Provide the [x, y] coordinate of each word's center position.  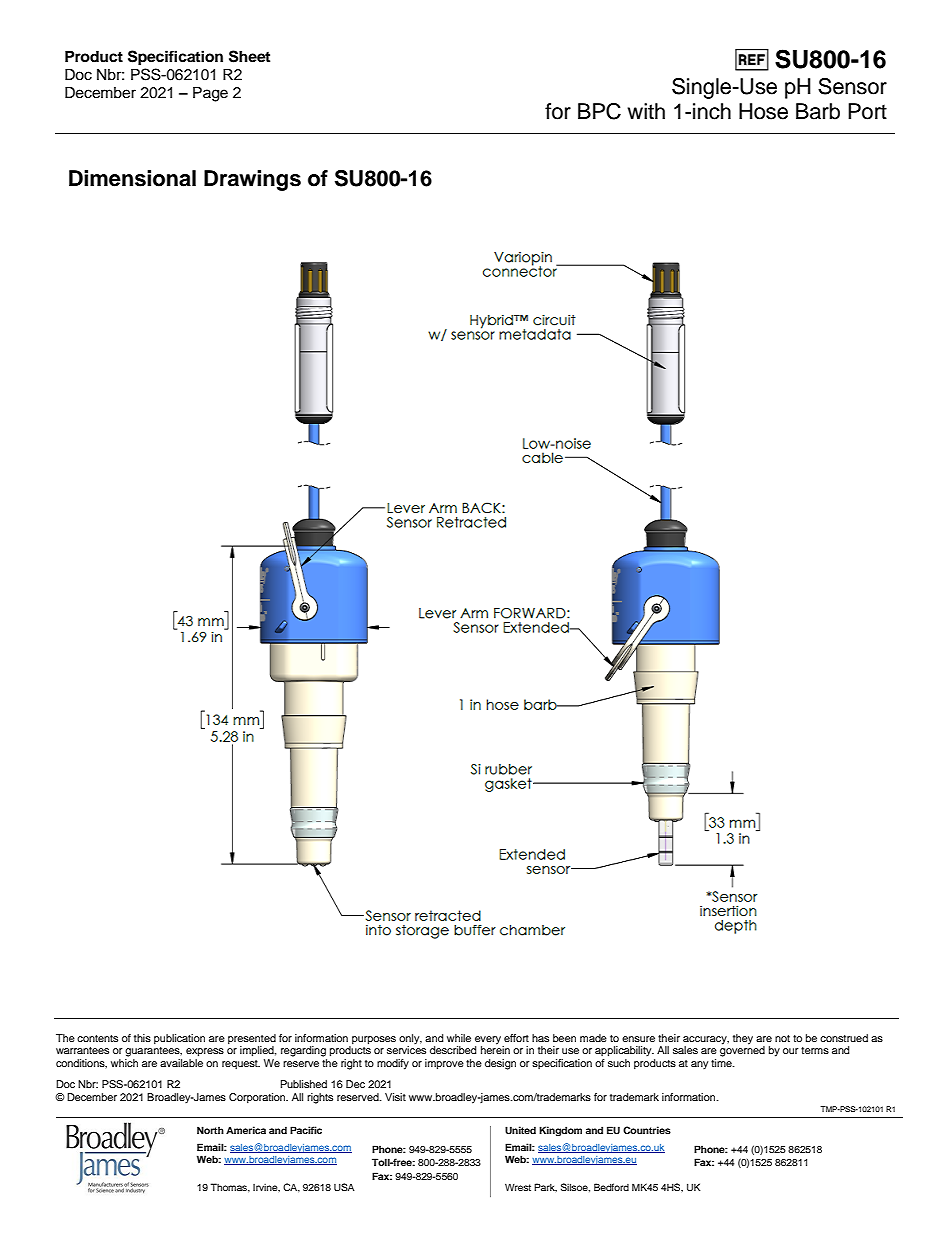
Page [210, 94]
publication [179, 1039]
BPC [599, 111]
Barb [818, 111]
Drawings [252, 180]
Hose [763, 111]
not [782, 1038]
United [520, 1130]
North [210, 1130]
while [459, 1038]
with [646, 111]
